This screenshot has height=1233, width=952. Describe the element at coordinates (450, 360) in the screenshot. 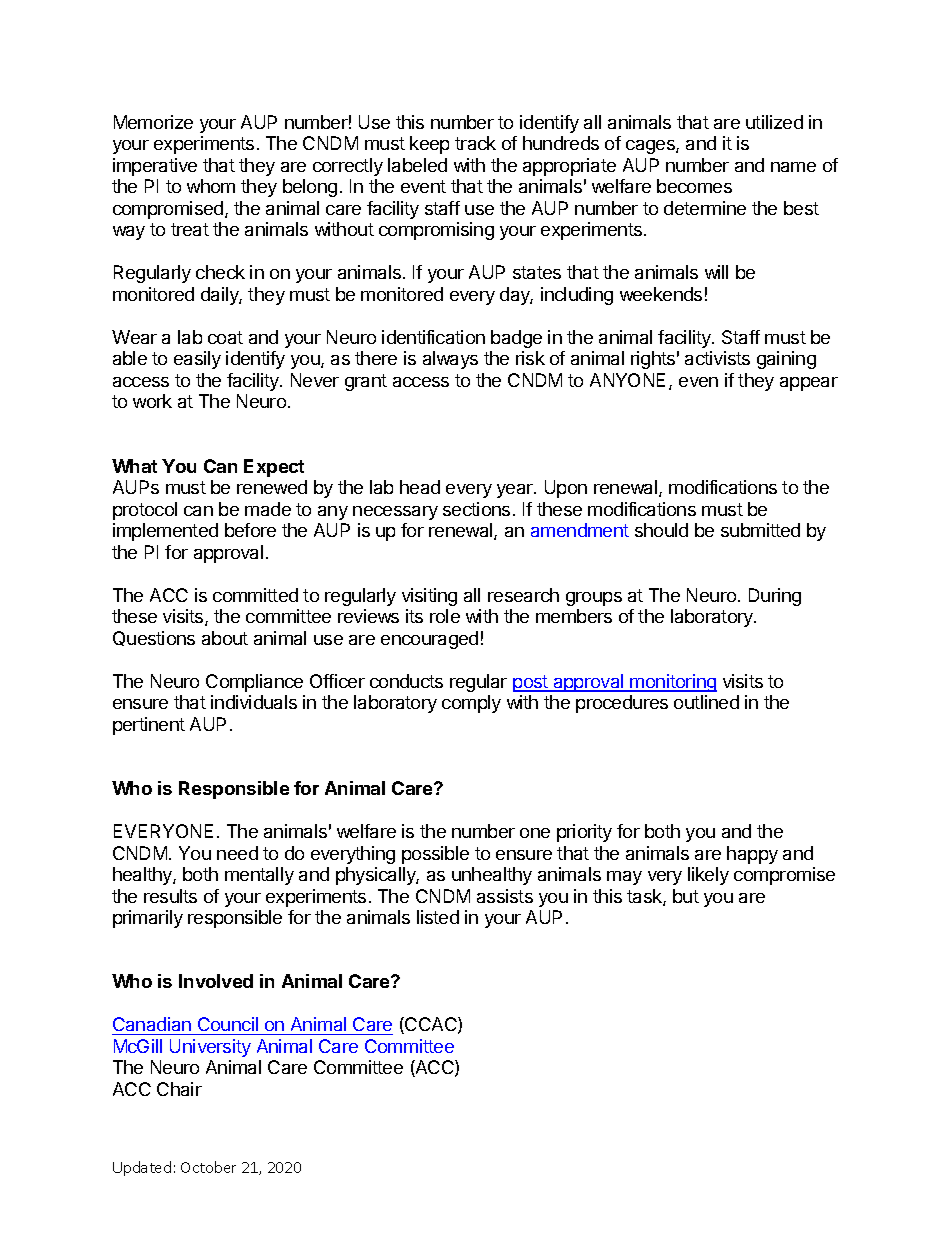

I see `always` at that location.
